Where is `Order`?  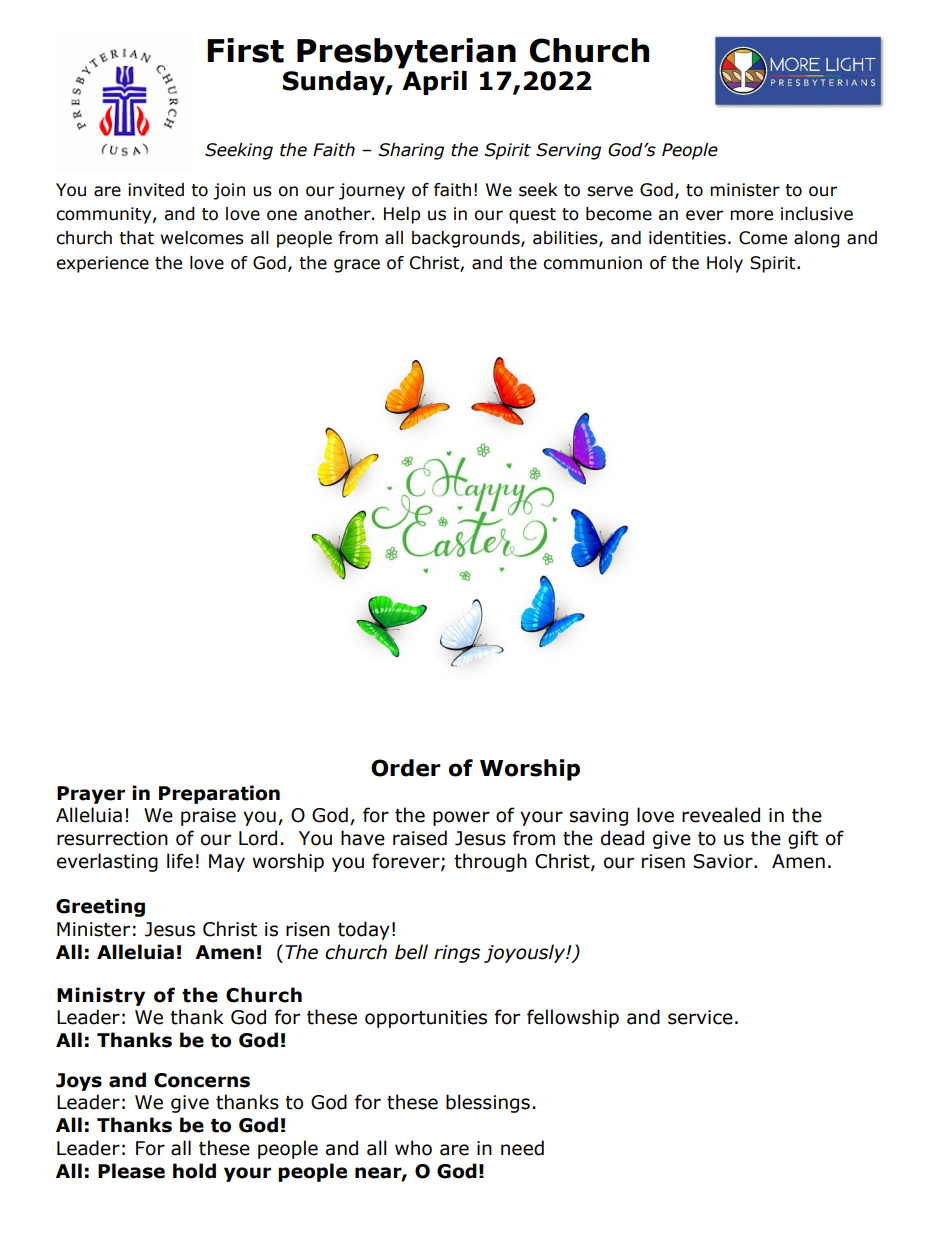
Order is located at coordinates (406, 768).
